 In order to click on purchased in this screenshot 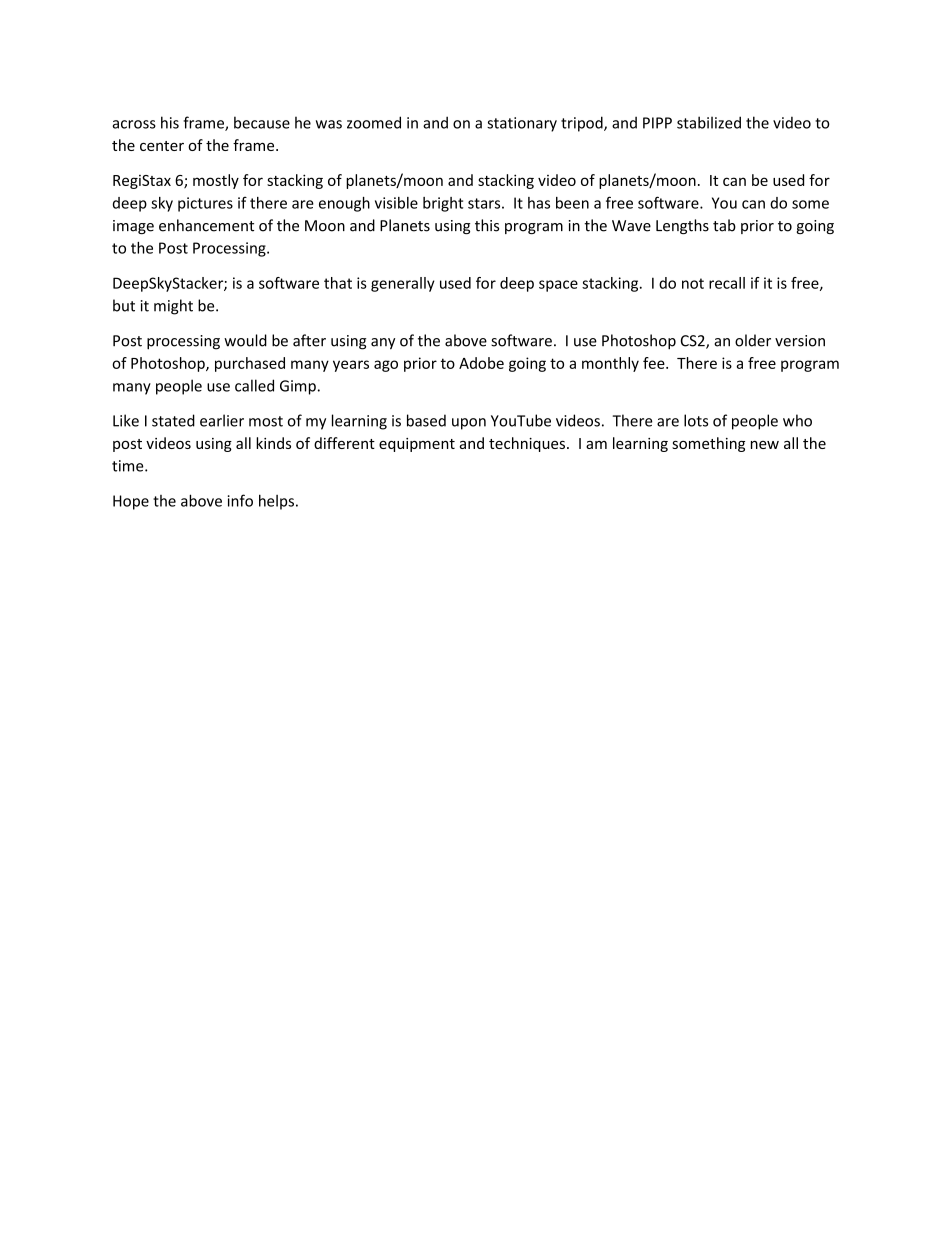, I will do `click(250, 364)`.
